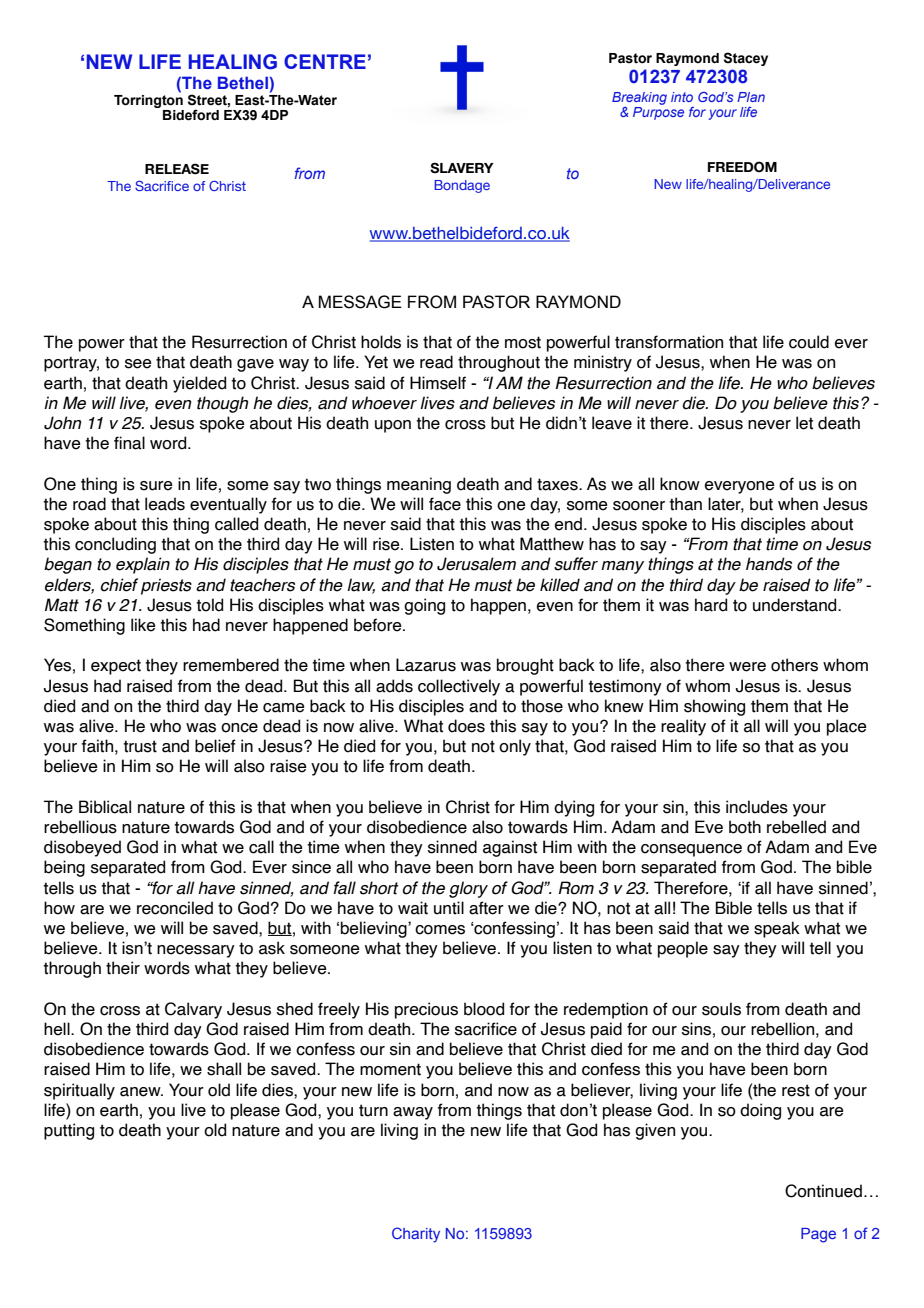 The width and height of the document is (924, 1308). I want to click on read, so click(436, 362).
